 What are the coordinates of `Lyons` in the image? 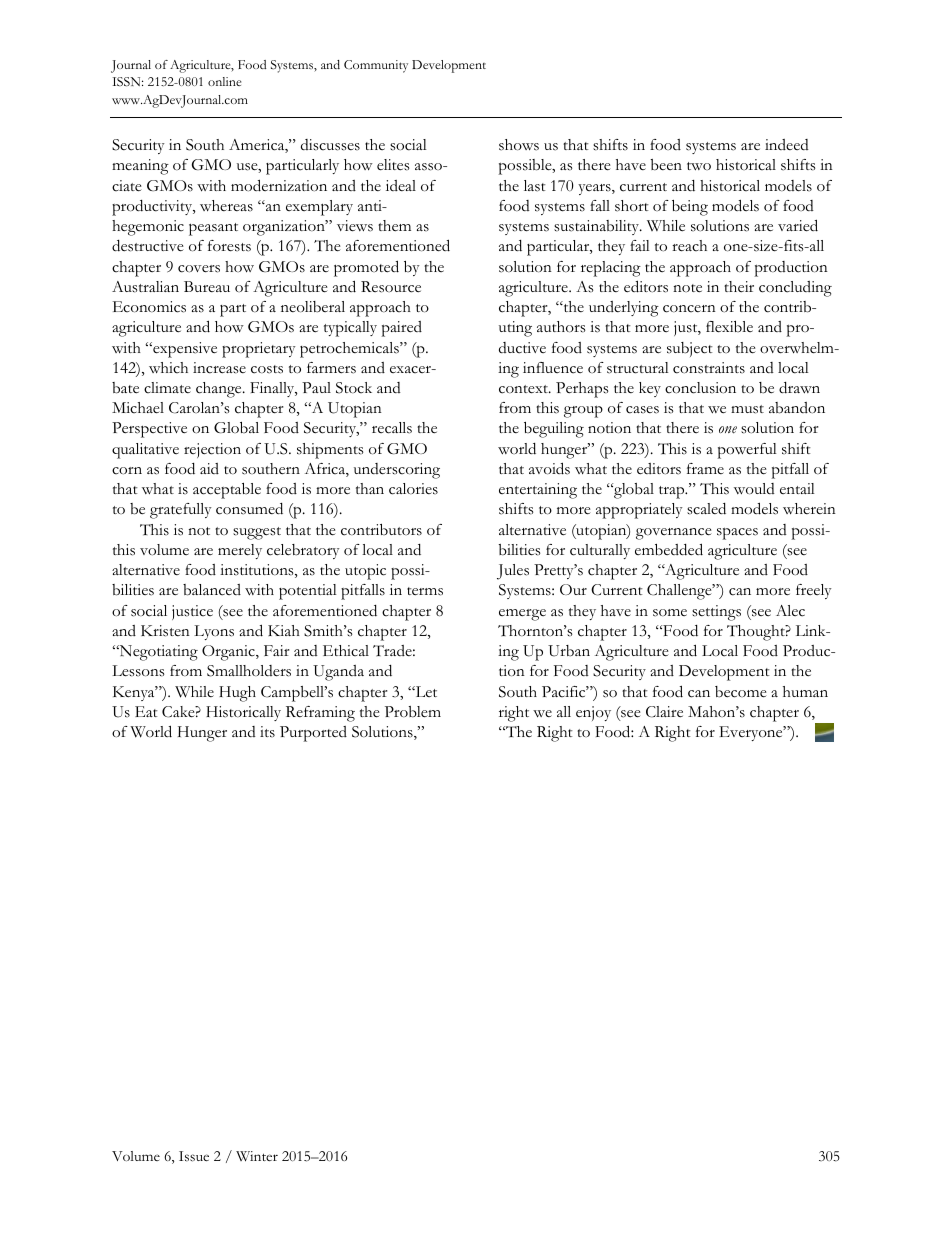 It's located at (214, 632).
